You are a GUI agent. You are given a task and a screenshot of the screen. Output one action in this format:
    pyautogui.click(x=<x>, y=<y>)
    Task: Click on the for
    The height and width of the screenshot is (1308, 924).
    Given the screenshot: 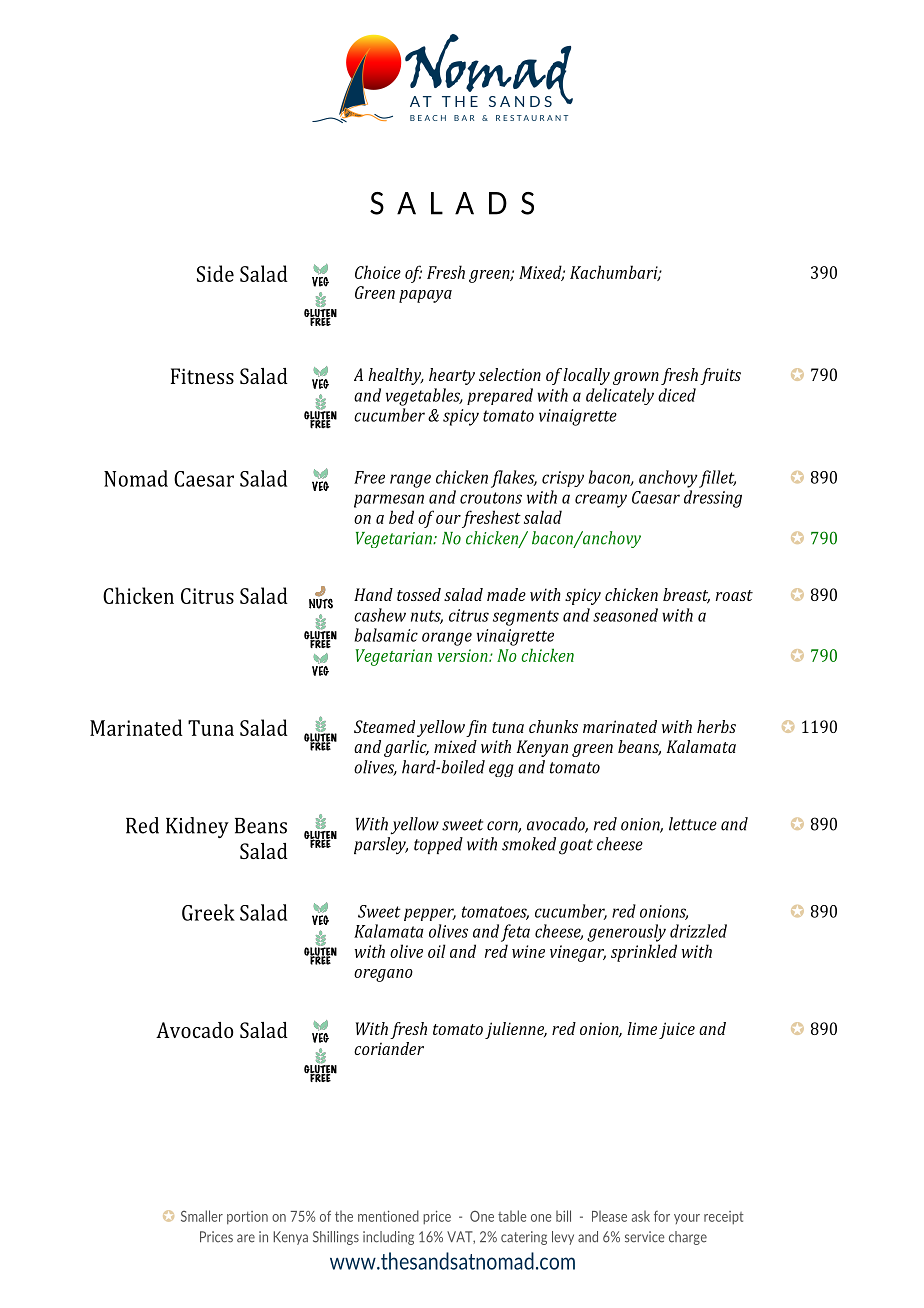 What is the action you would take?
    pyautogui.click(x=662, y=1216)
